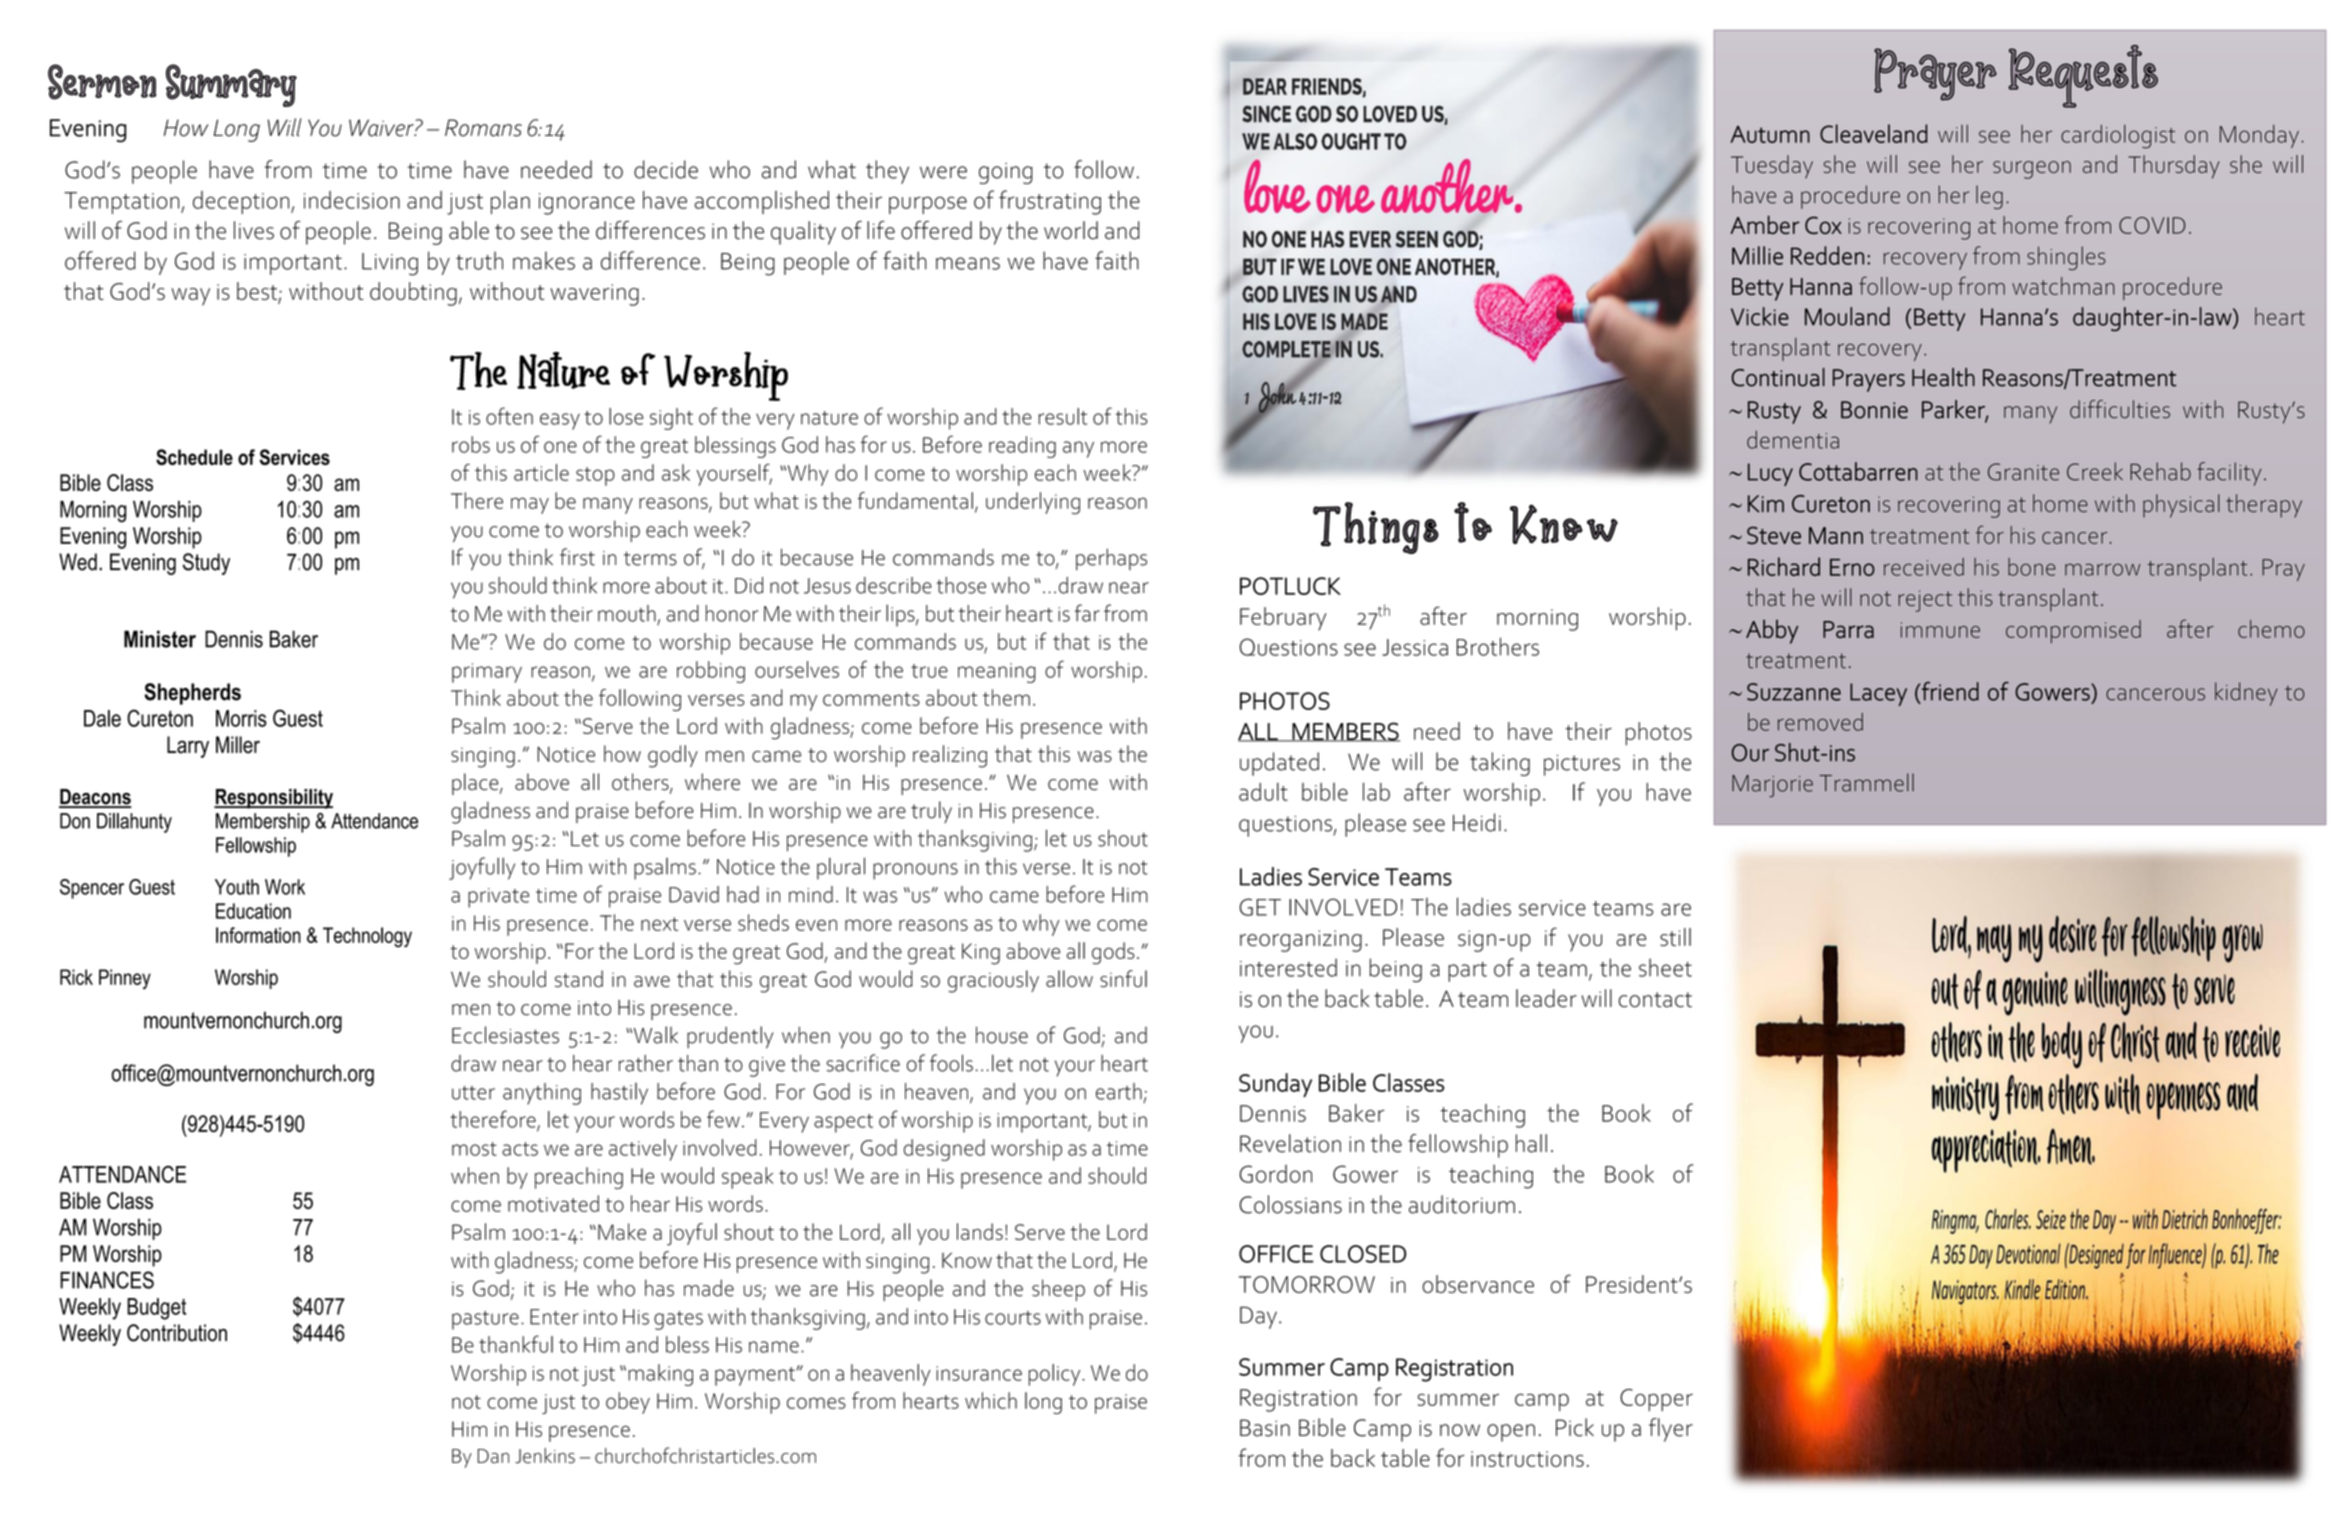 The height and width of the screenshot is (1520, 2349). I want to click on Basin, so click(1265, 1428).
